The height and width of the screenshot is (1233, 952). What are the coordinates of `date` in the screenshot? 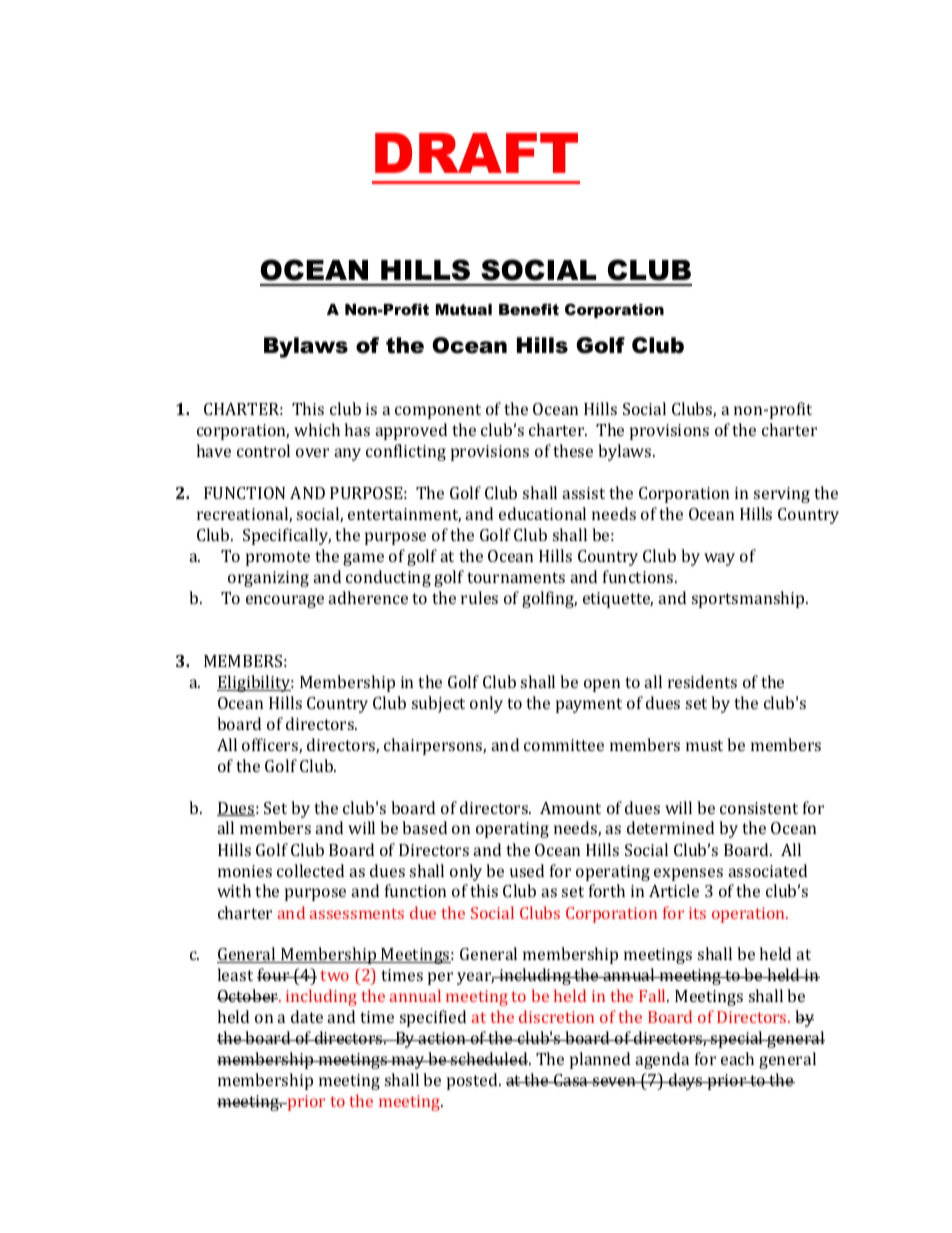 It's located at (307, 1016).
